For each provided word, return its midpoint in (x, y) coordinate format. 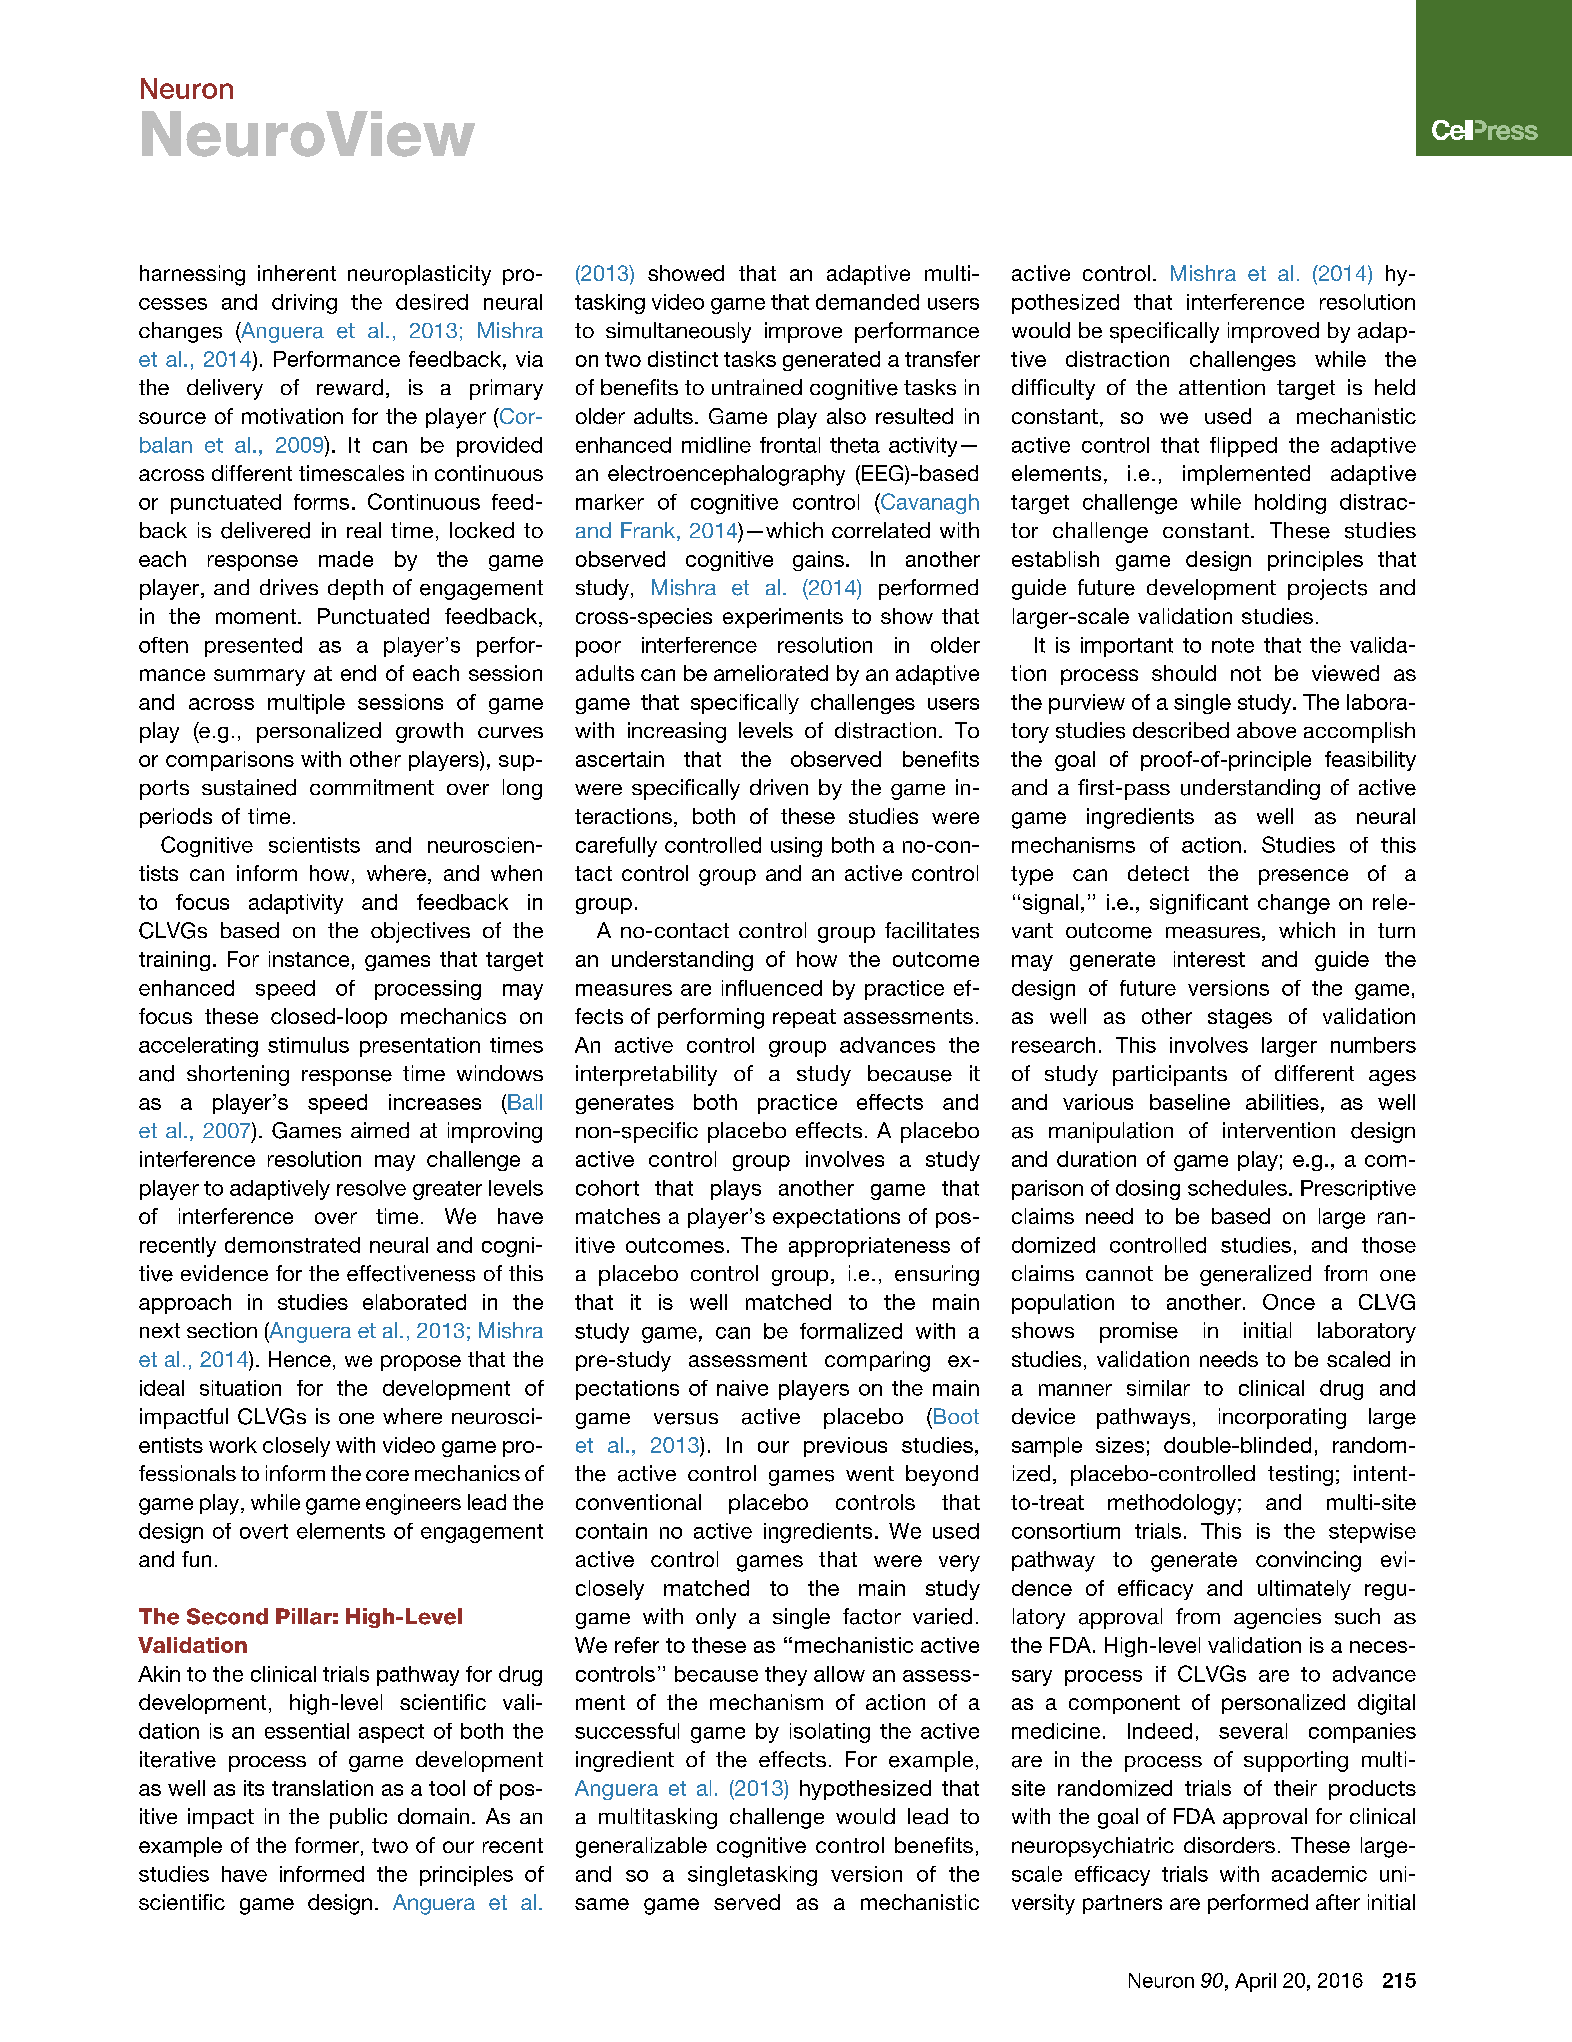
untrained (757, 387)
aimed (380, 1130)
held (1395, 387)
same (602, 1904)
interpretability (646, 1075)
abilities (1282, 1102)
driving (304, 304)
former (327, 1845)
